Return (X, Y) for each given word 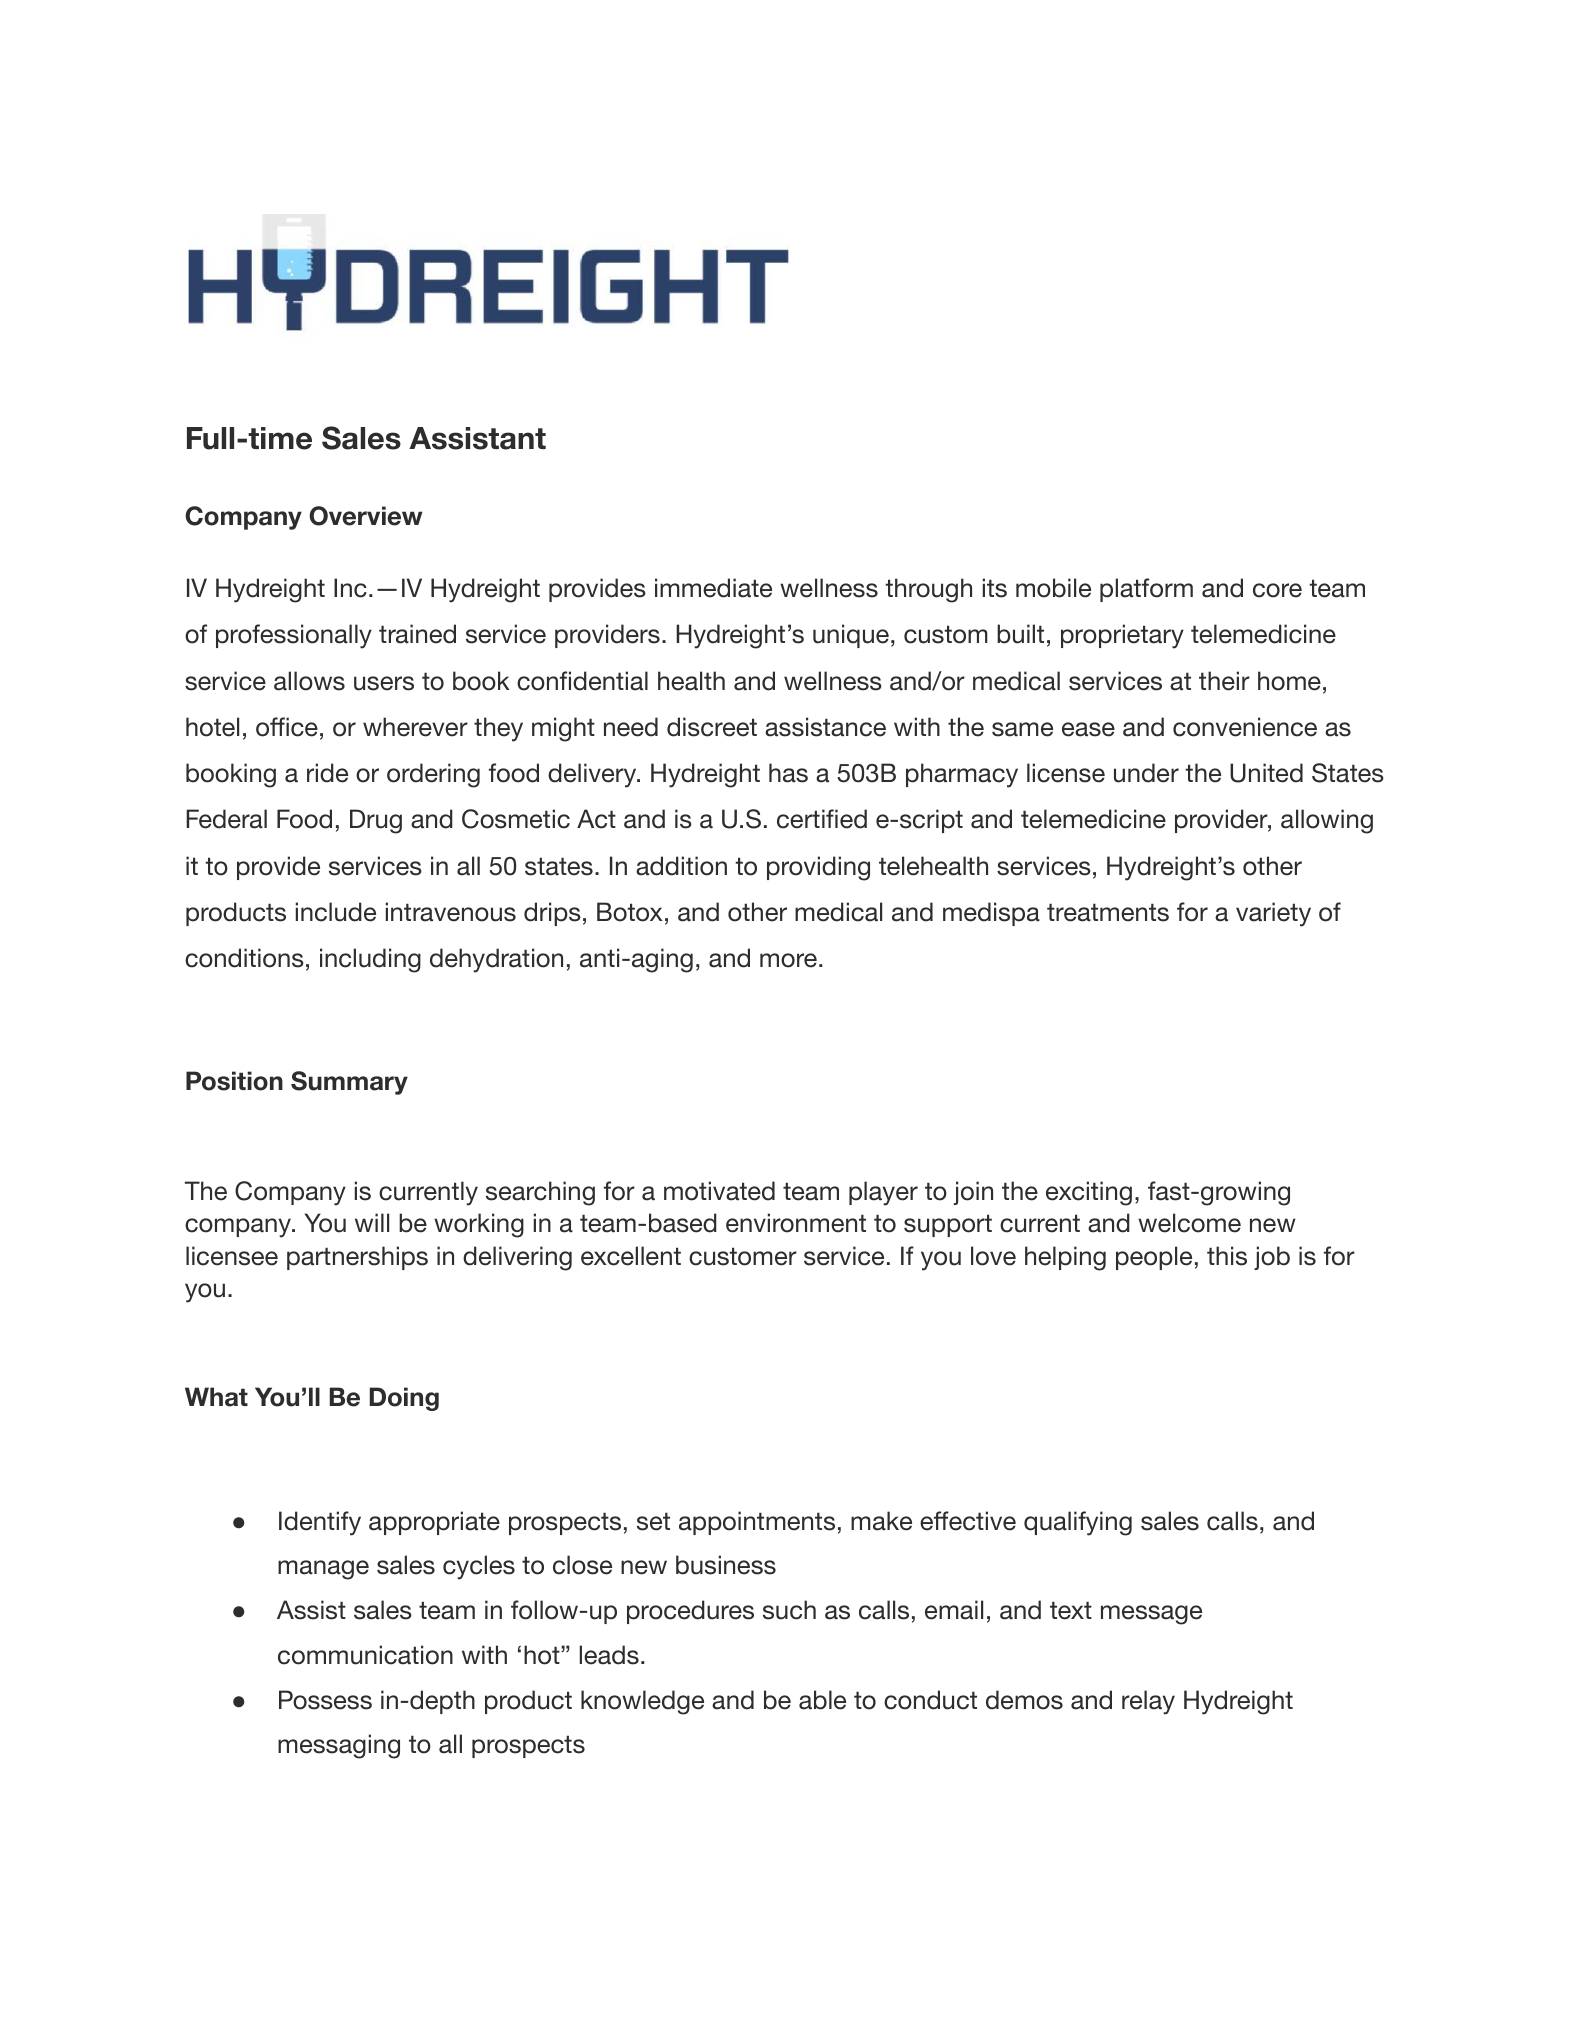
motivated (719, 1191)
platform (1146, 590)
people (1154, 1258)
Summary (349, 1083)
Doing (404, 1399)
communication (365, 1655)
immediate (713, 588)
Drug (376, 821)
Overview (366, 516)
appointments (757, 1523)
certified (822, 819)
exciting (1089, 1193)
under (1146, 773)
